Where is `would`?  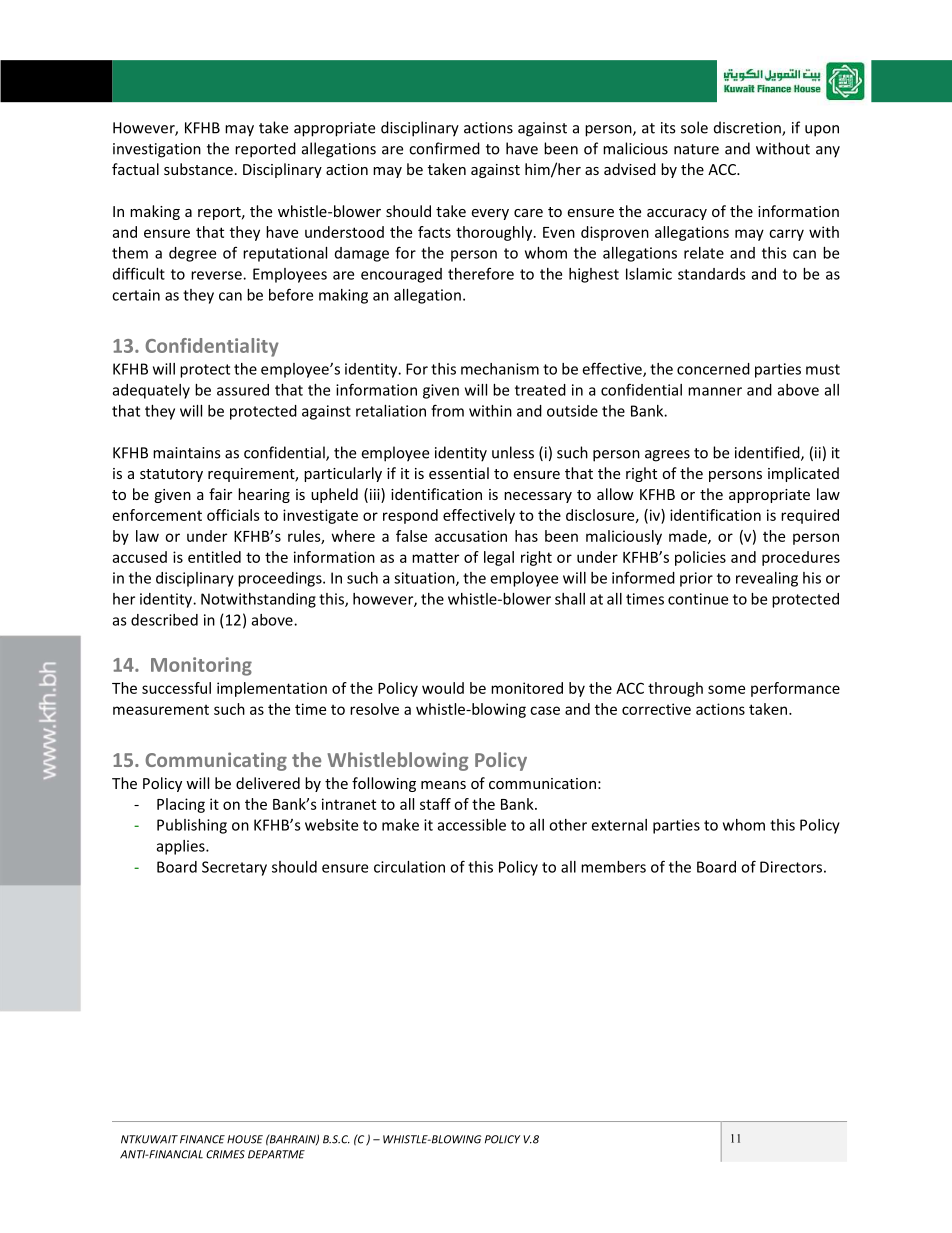
would is located at coordinates (443, 688).
